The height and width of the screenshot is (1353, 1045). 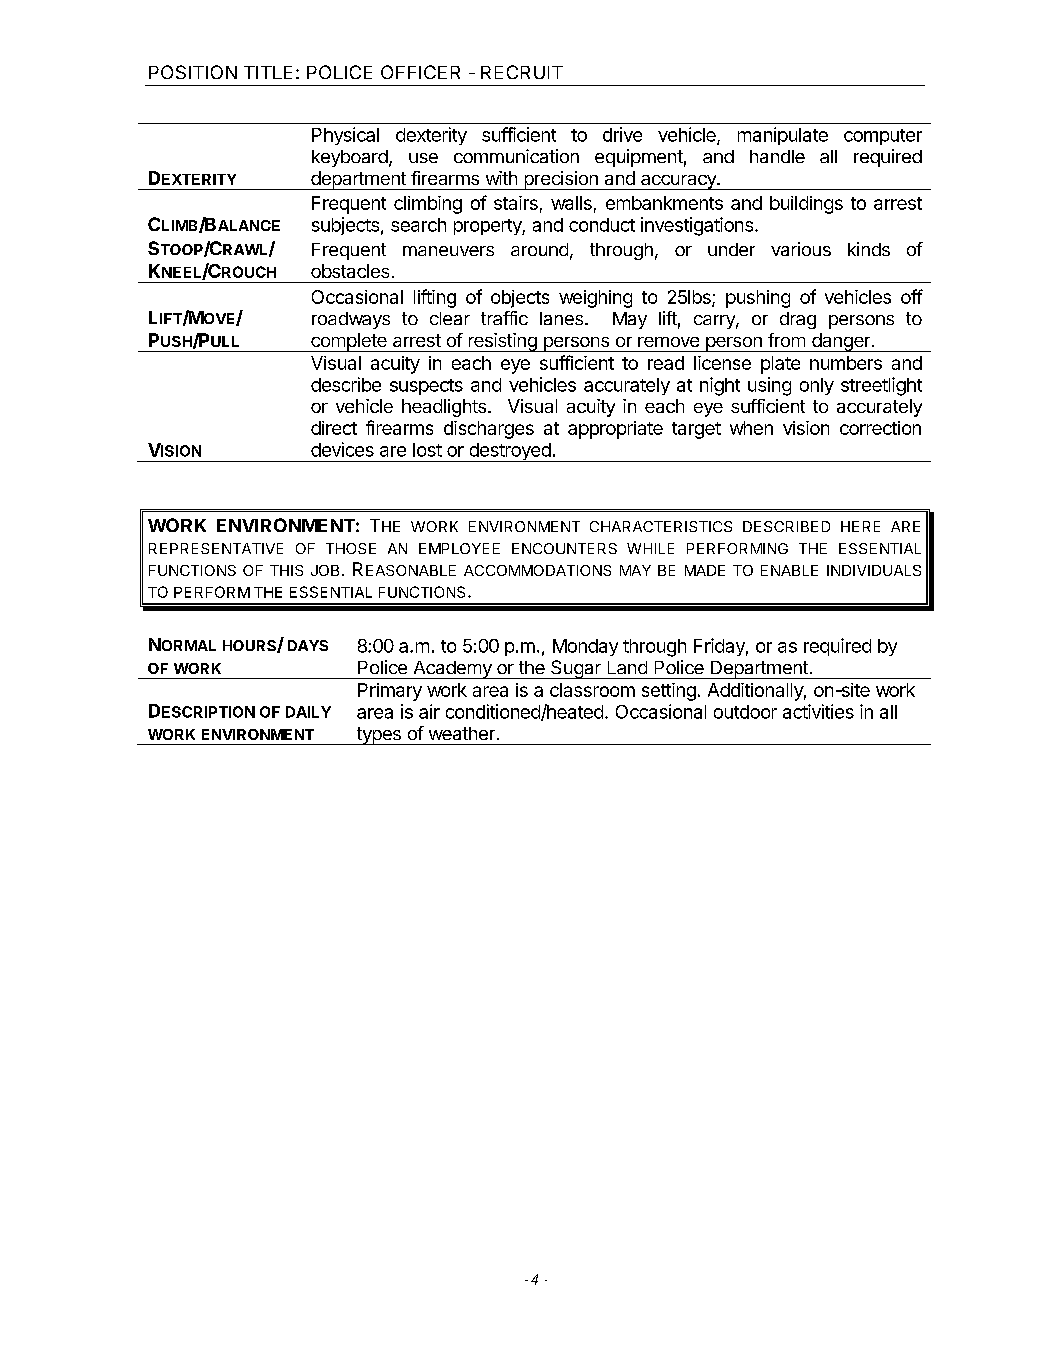 What do you see at coordinates (268, 72) in the screenshot?
I see `TITLE` at bounding box center [268, 72].
